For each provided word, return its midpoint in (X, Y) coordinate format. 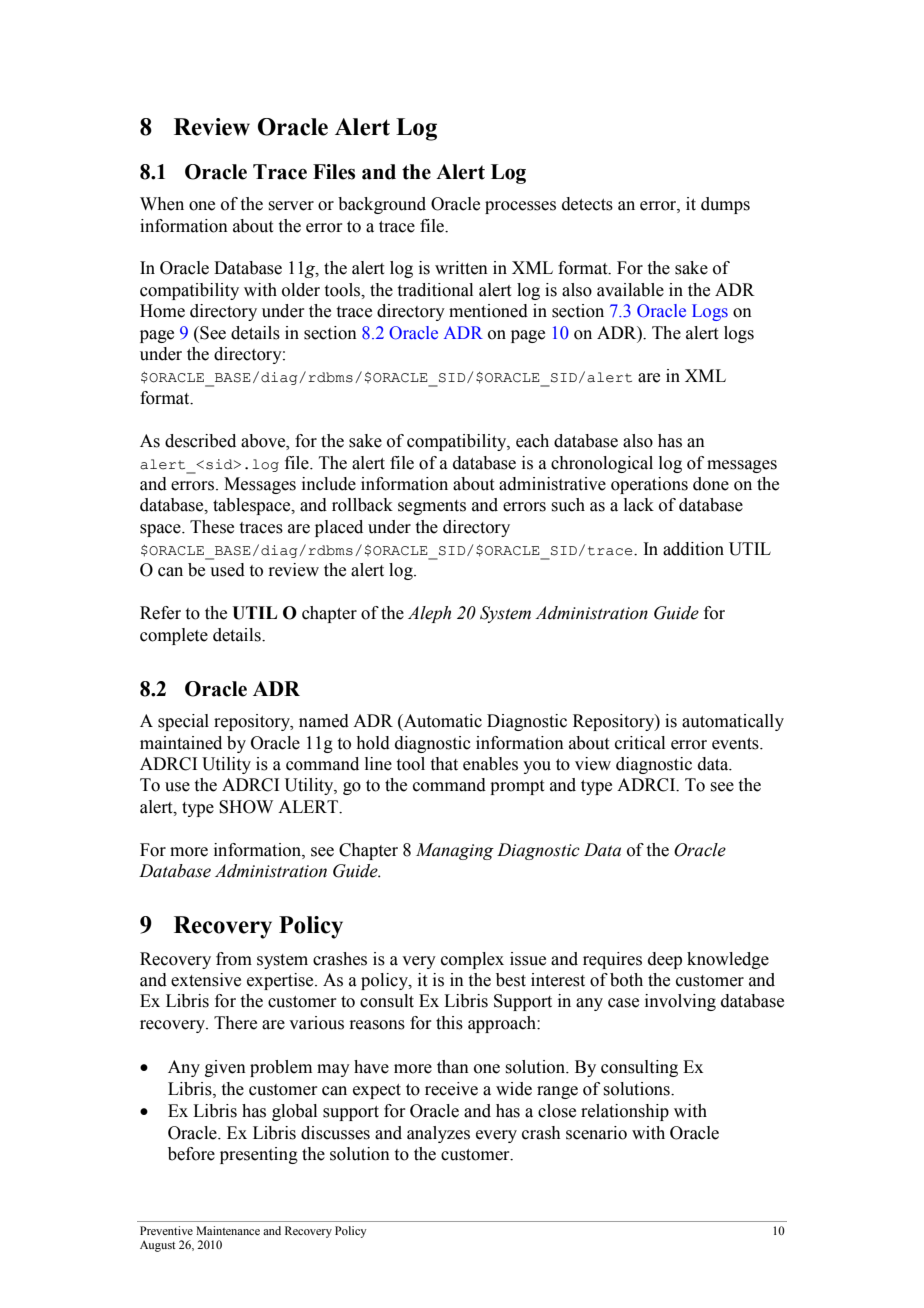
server (291, 206)
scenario (596, 1133)
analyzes (438, 1134)
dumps (725, 205)
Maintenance (228, 1230)
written (461, 268)
